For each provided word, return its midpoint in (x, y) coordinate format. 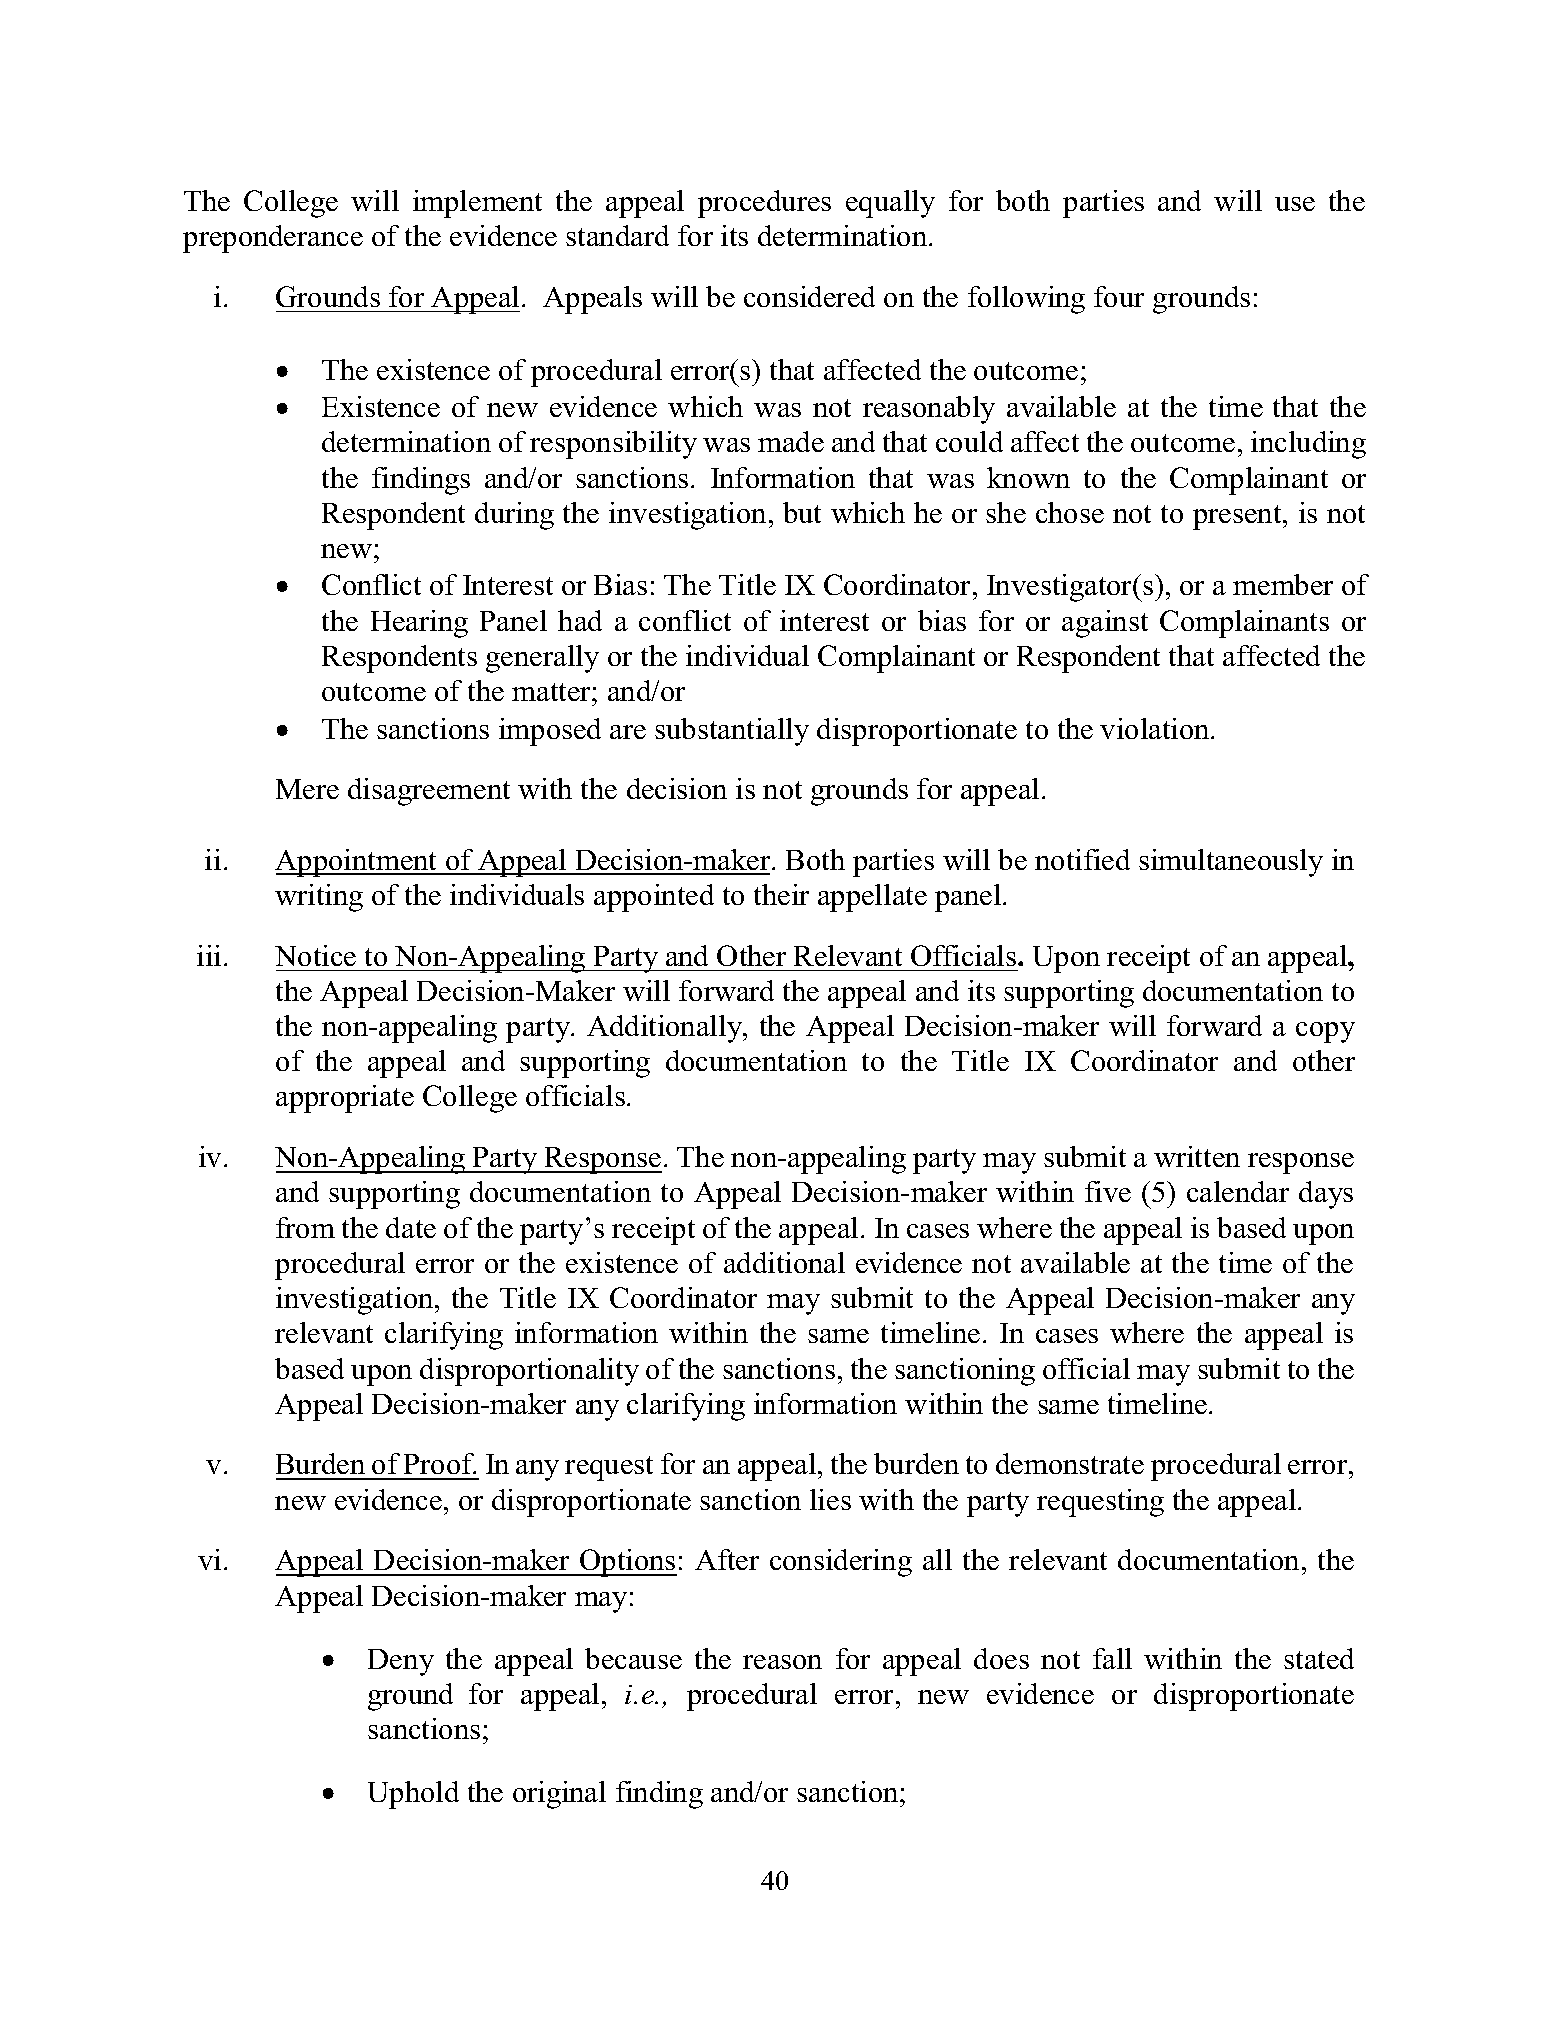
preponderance (273, 239)
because (633, 1658)
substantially (732, 732)
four (1119, 296)
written (1197, 1156)
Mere (307, 789)
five (1108, 1191)
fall (1112, 1658)
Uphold (413, 1795)
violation (1156, 728)
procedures (764, 204)
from (305, 1227)
